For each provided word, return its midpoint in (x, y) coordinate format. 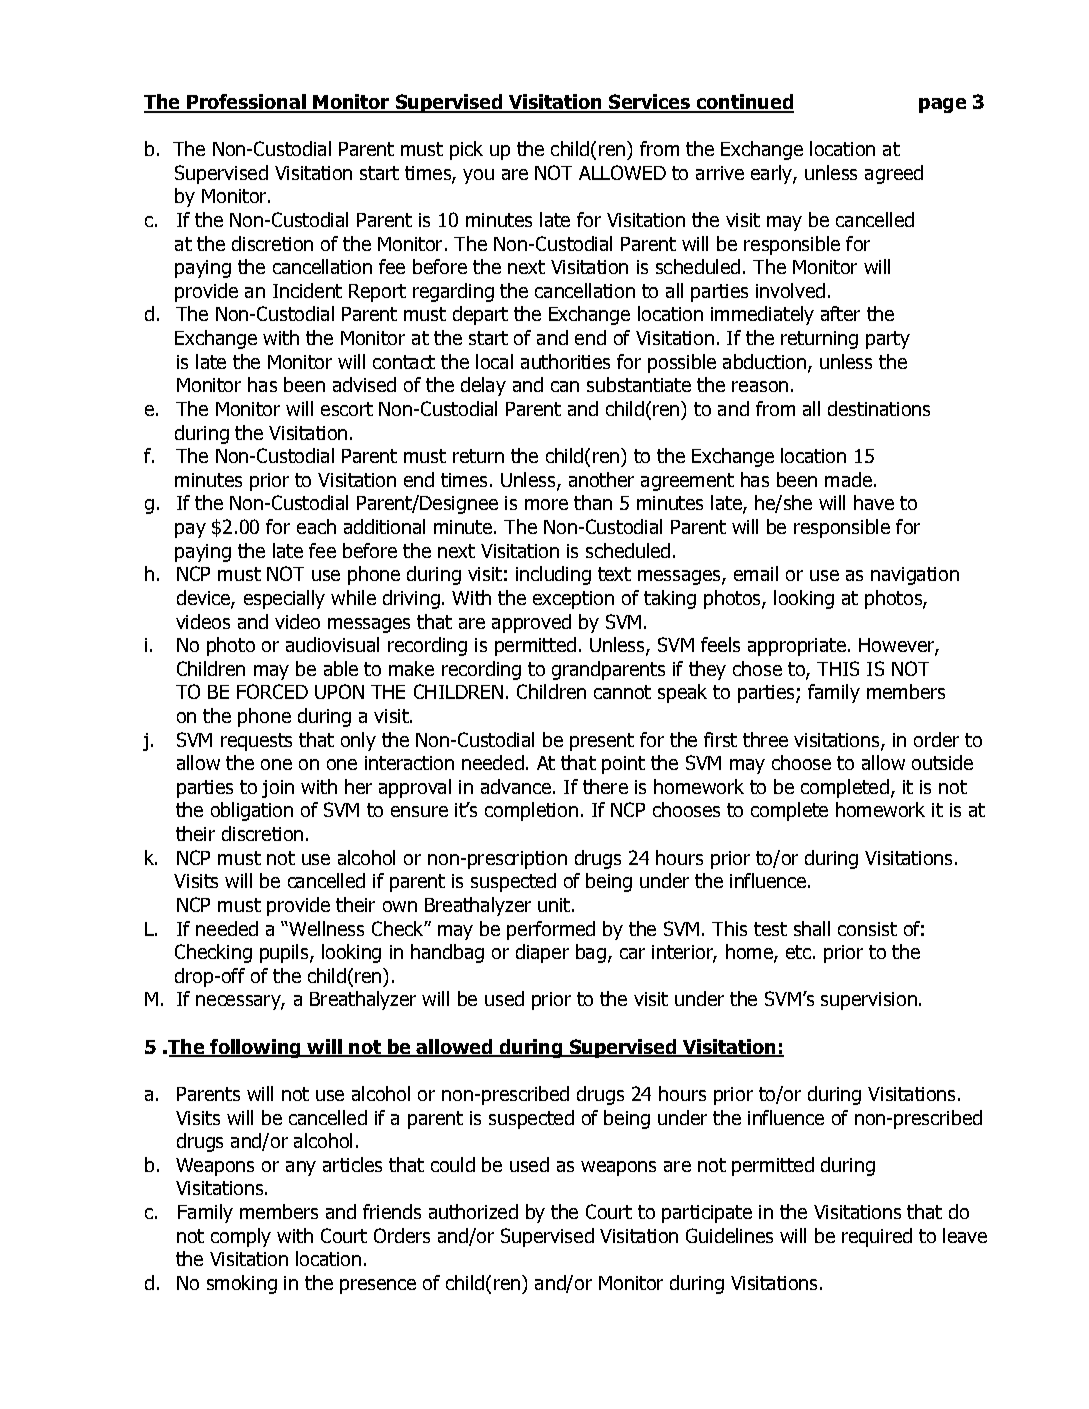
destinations (879, 408)
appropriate (797, 647)
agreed (894, 174)
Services (650, 103)
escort (347, 409)
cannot (622, 692)
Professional (246, 103)
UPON (339, 691)
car (632, 953)
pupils (285, 953)
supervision (869, 1001)
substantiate (639, 384)
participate (707, 1214)
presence (378, 1286)
